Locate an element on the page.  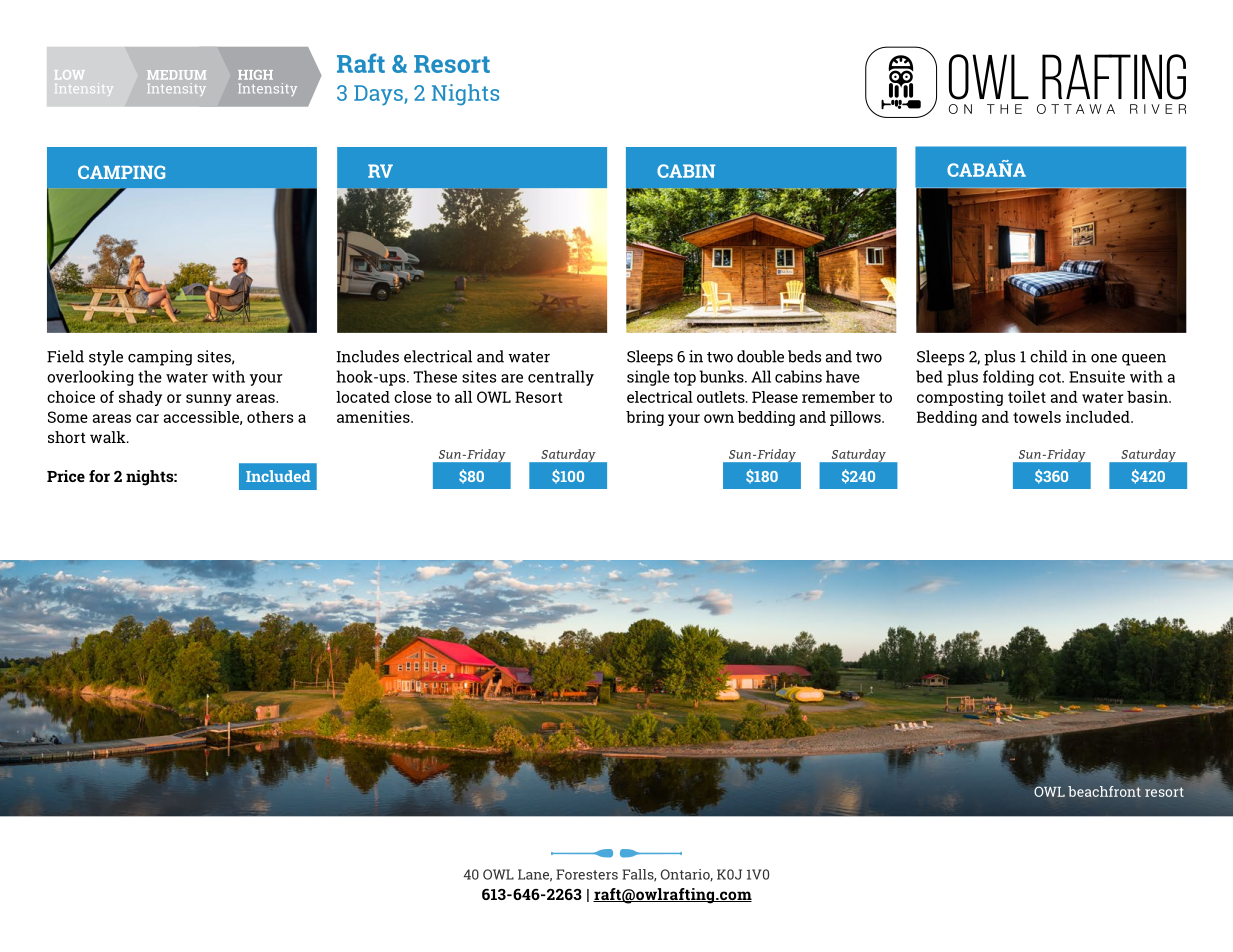
Foresters is located at coordinates (587, 874).
